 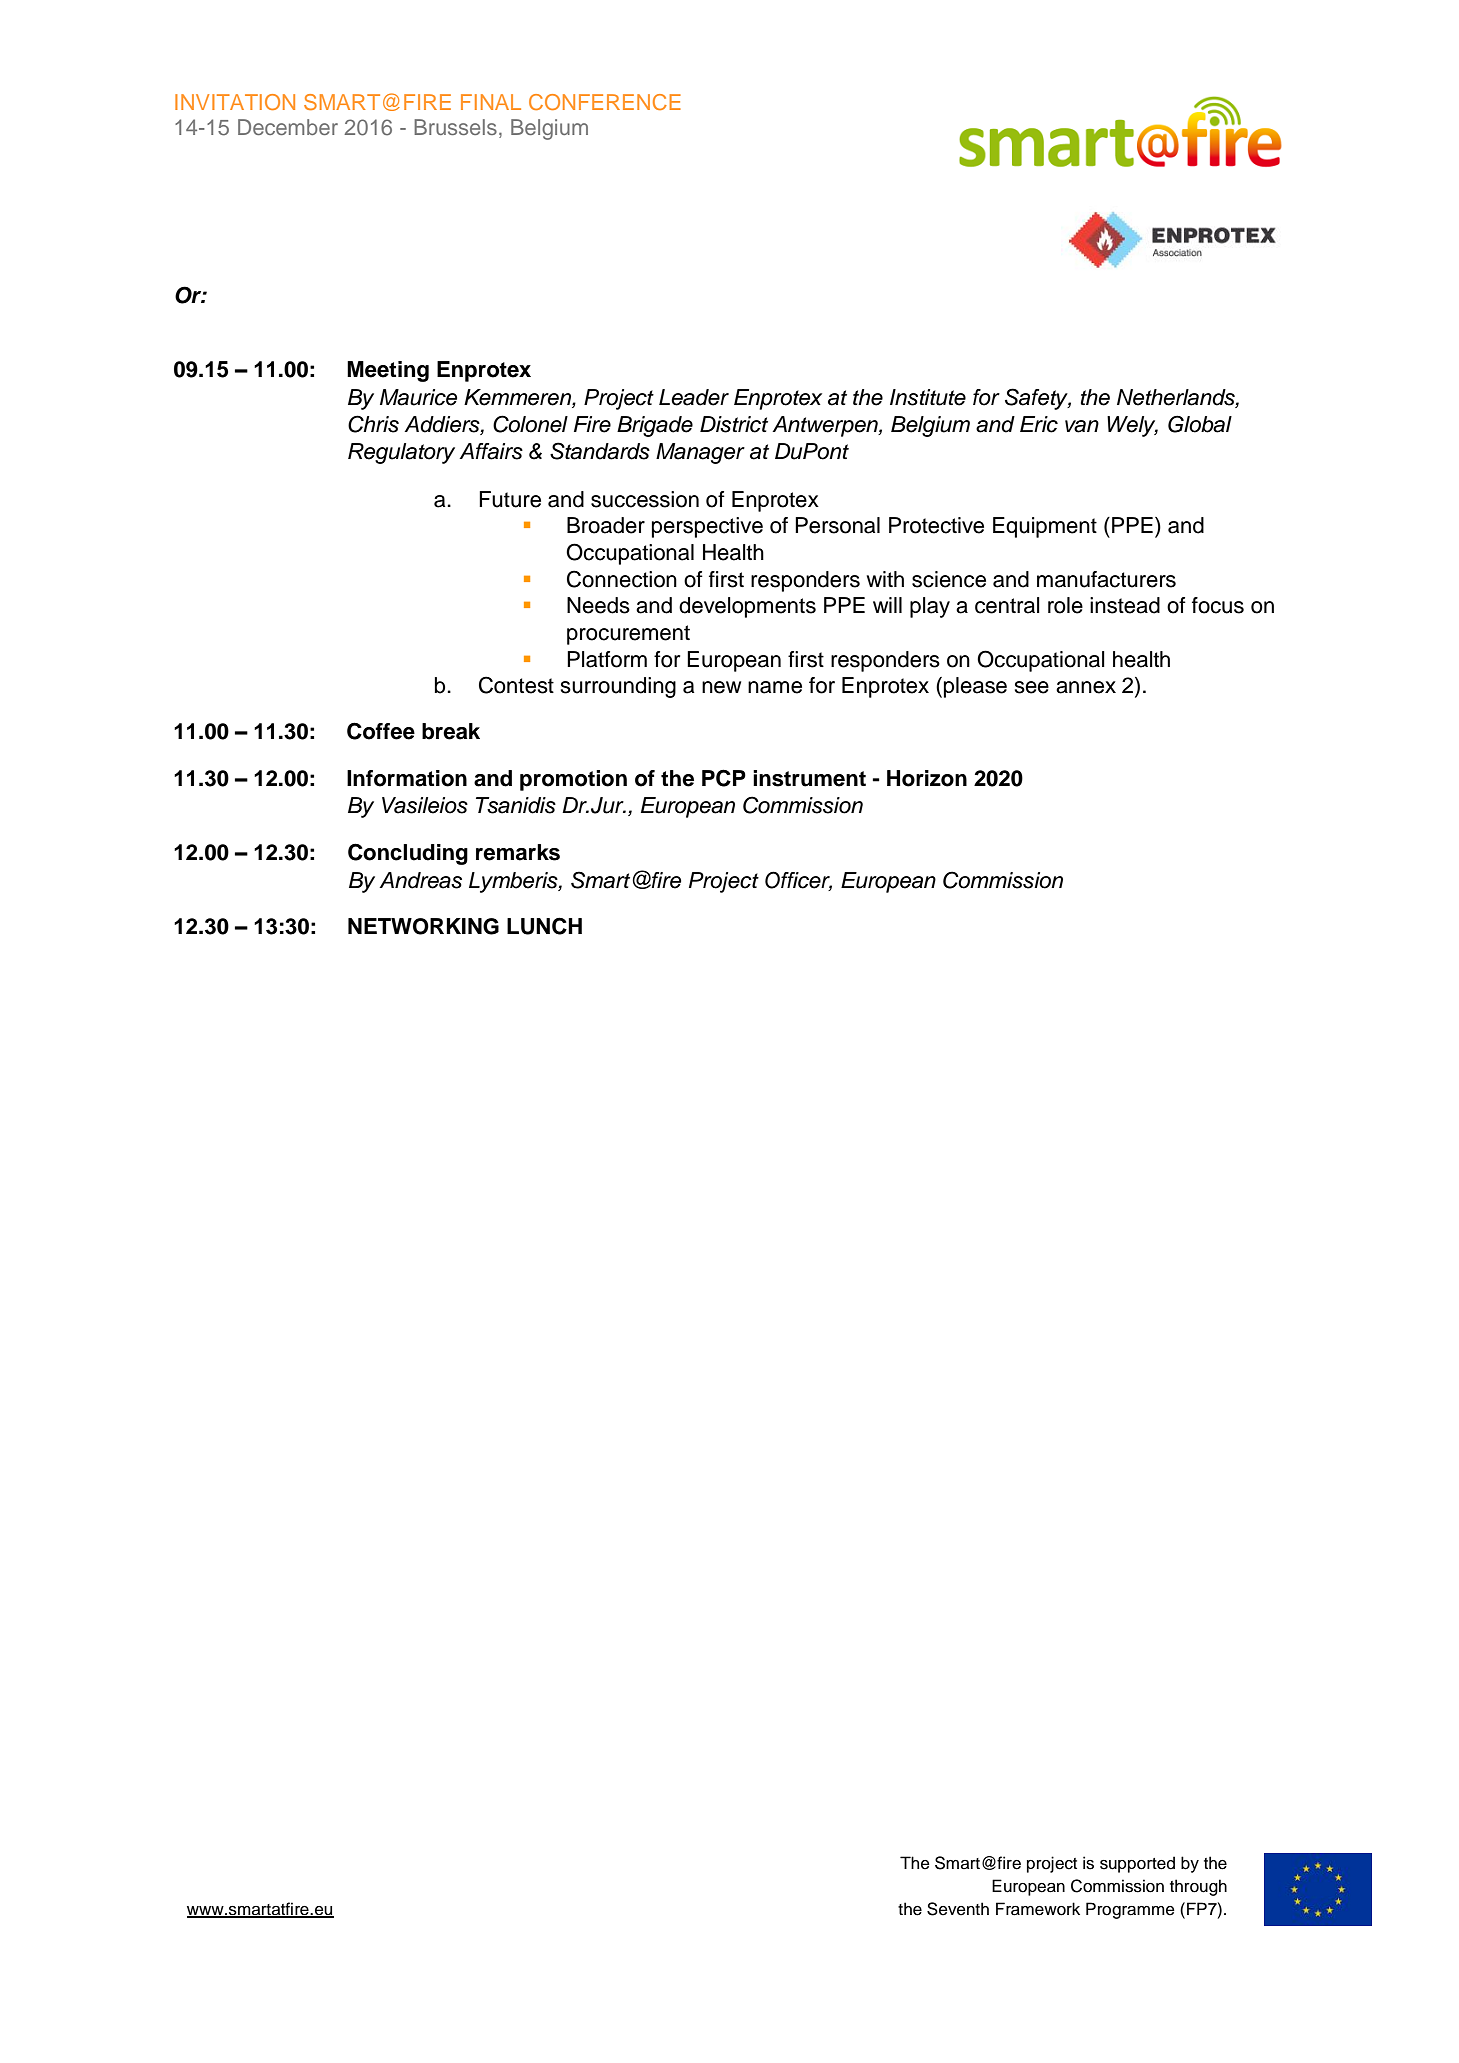 I want to click on LUNCH, so click(x=544, y=926).
